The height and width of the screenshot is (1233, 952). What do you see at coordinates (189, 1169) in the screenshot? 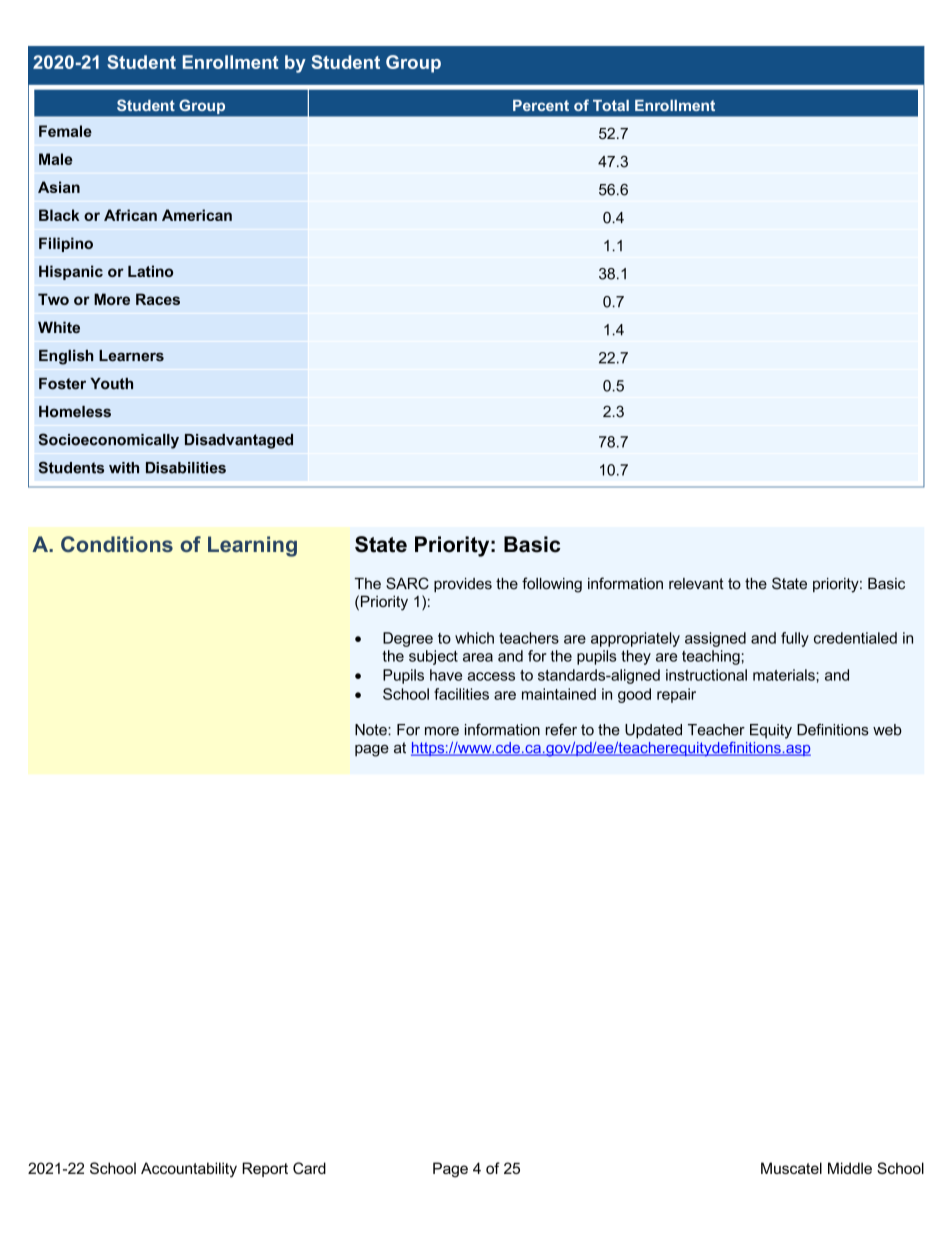
I see `Accountability` at bounding box center [189, 1169].
